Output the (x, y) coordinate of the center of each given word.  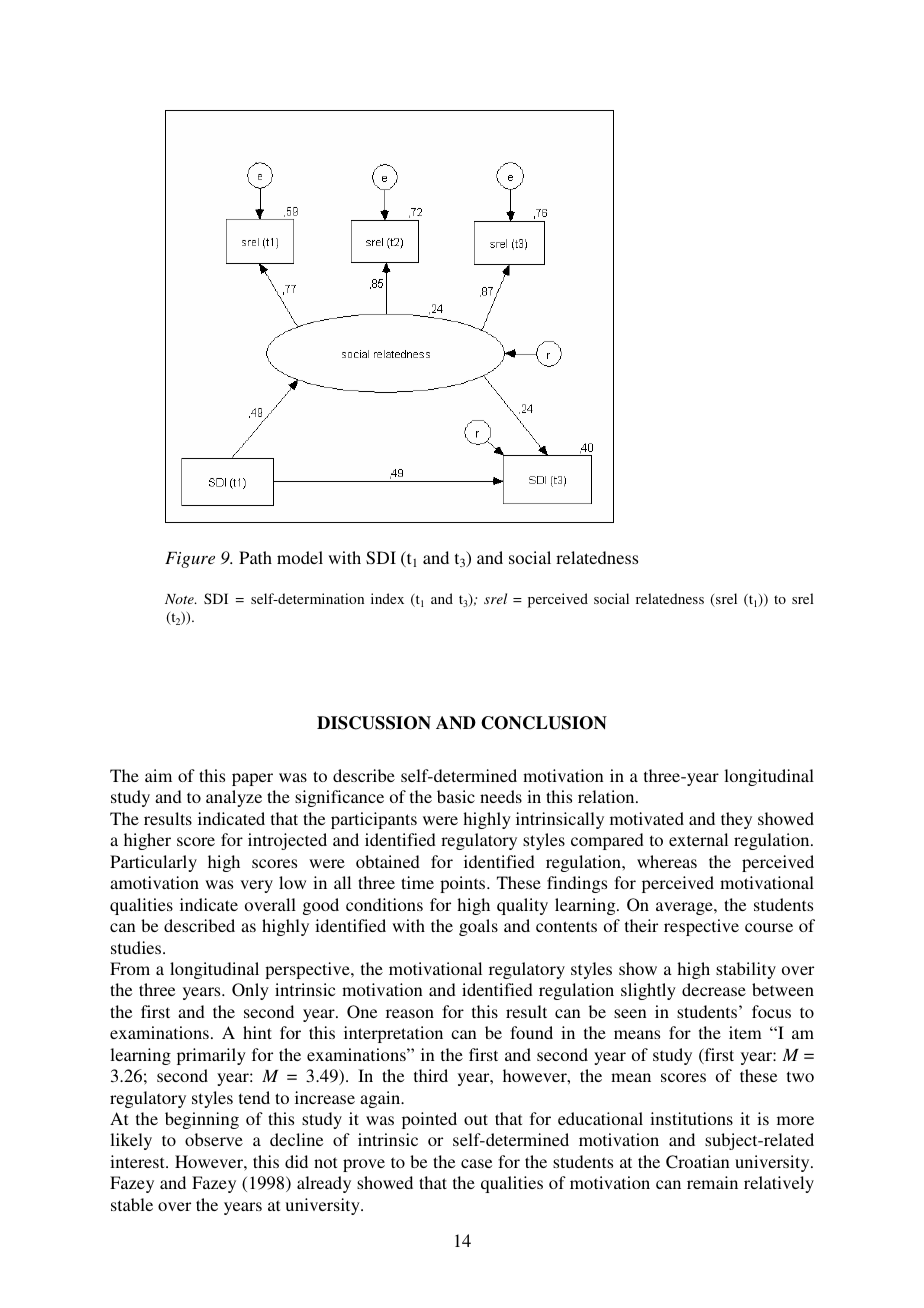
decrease (714, 989)
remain (712, 1182)
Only (250, 991)
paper (252, 779)
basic (456, 796)
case (476, 1163)
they (736, 820)
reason (410, 1013)
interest (138, 1161)
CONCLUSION (544, 723)
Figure (190, 560)
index (387, 598)
